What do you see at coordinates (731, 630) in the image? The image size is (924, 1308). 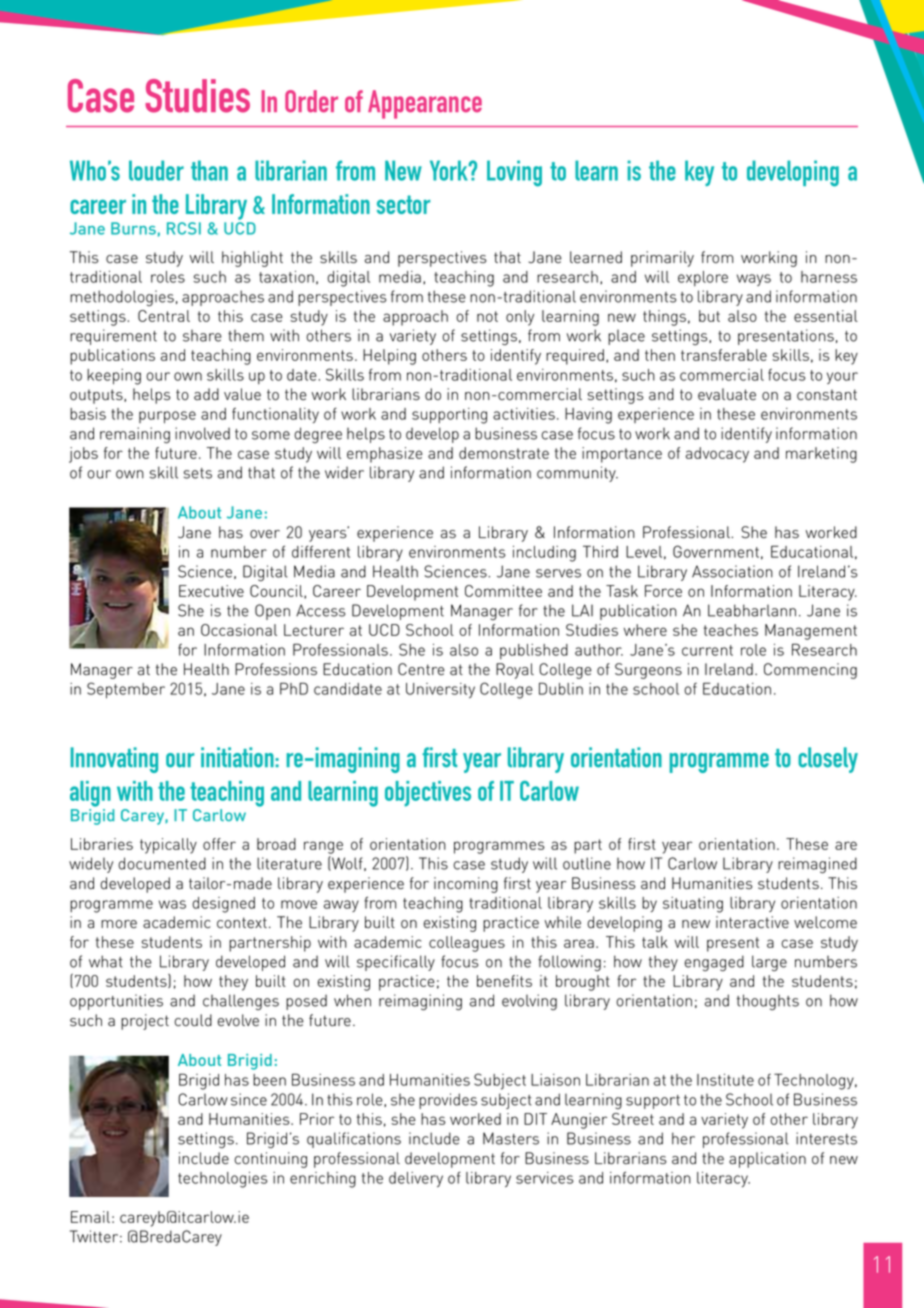 I see `teaches` at bounding box center [731, 630].
